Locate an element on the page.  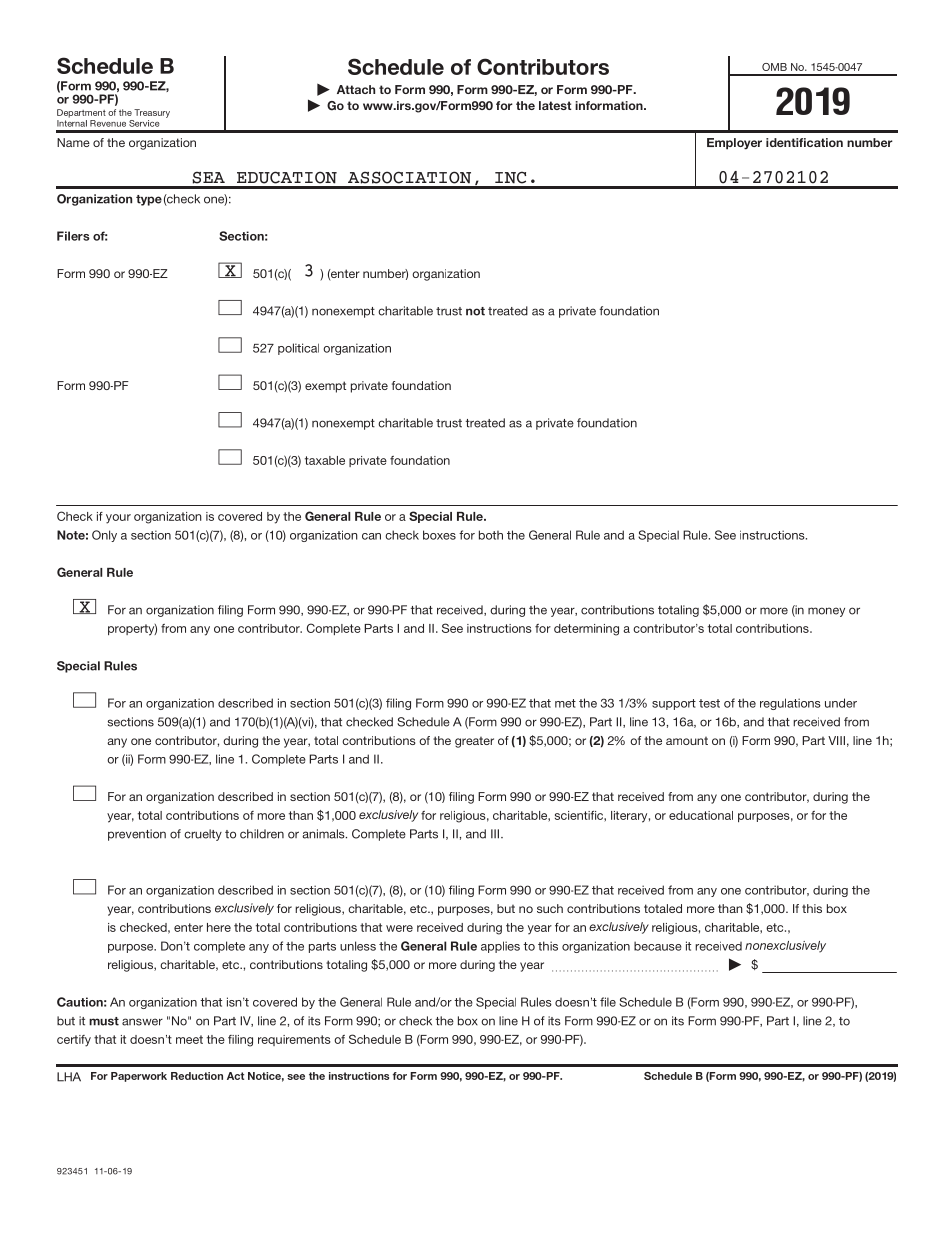
applies is located at coordinates (500, 947).
